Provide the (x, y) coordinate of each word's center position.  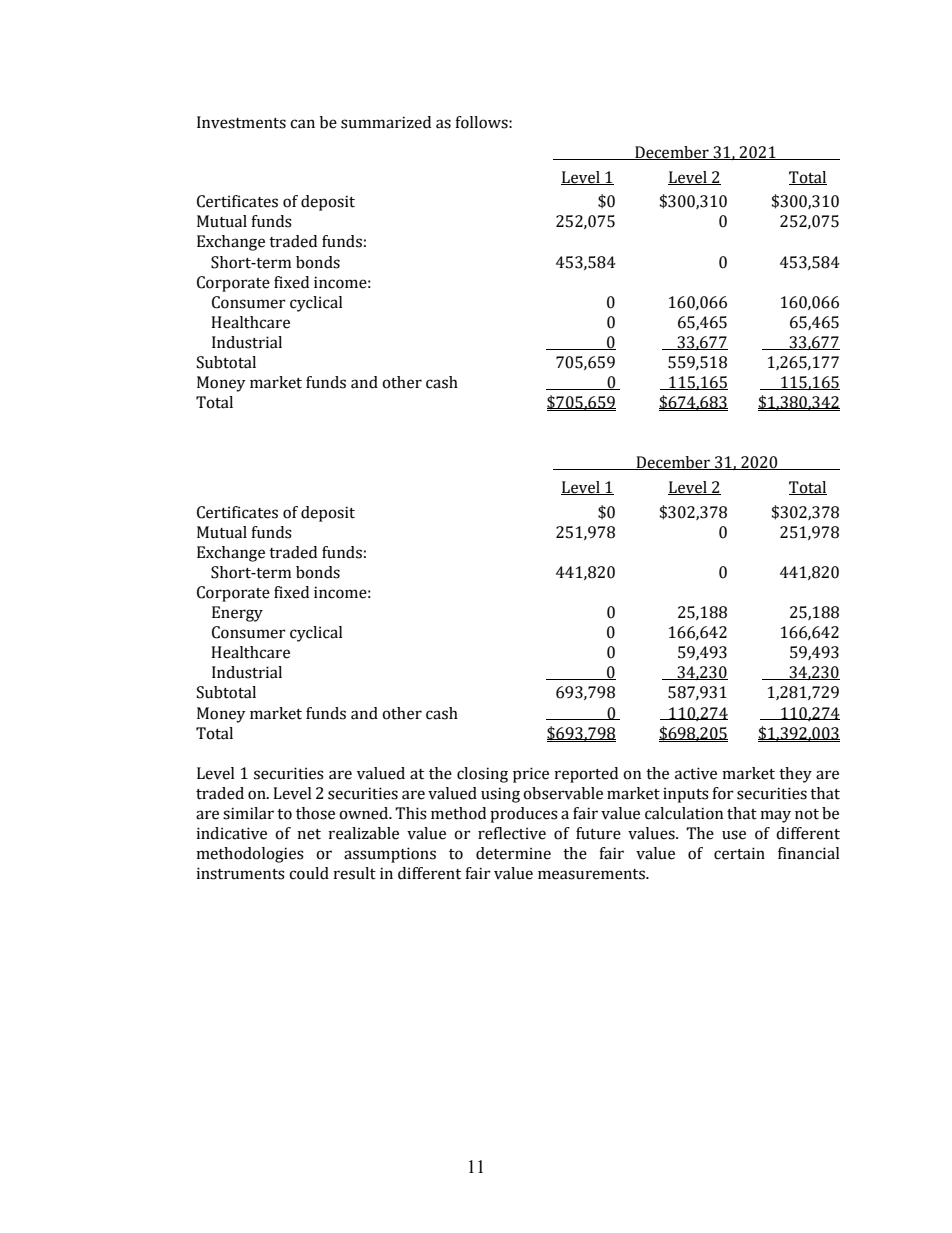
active (696, 773)
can (302, 124)
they (795, 775)
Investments (241, 122)
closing (482, 775)
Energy (237, 614)
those (315, 813)
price (531, 775)
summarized (386, 122)
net (309, 834)
